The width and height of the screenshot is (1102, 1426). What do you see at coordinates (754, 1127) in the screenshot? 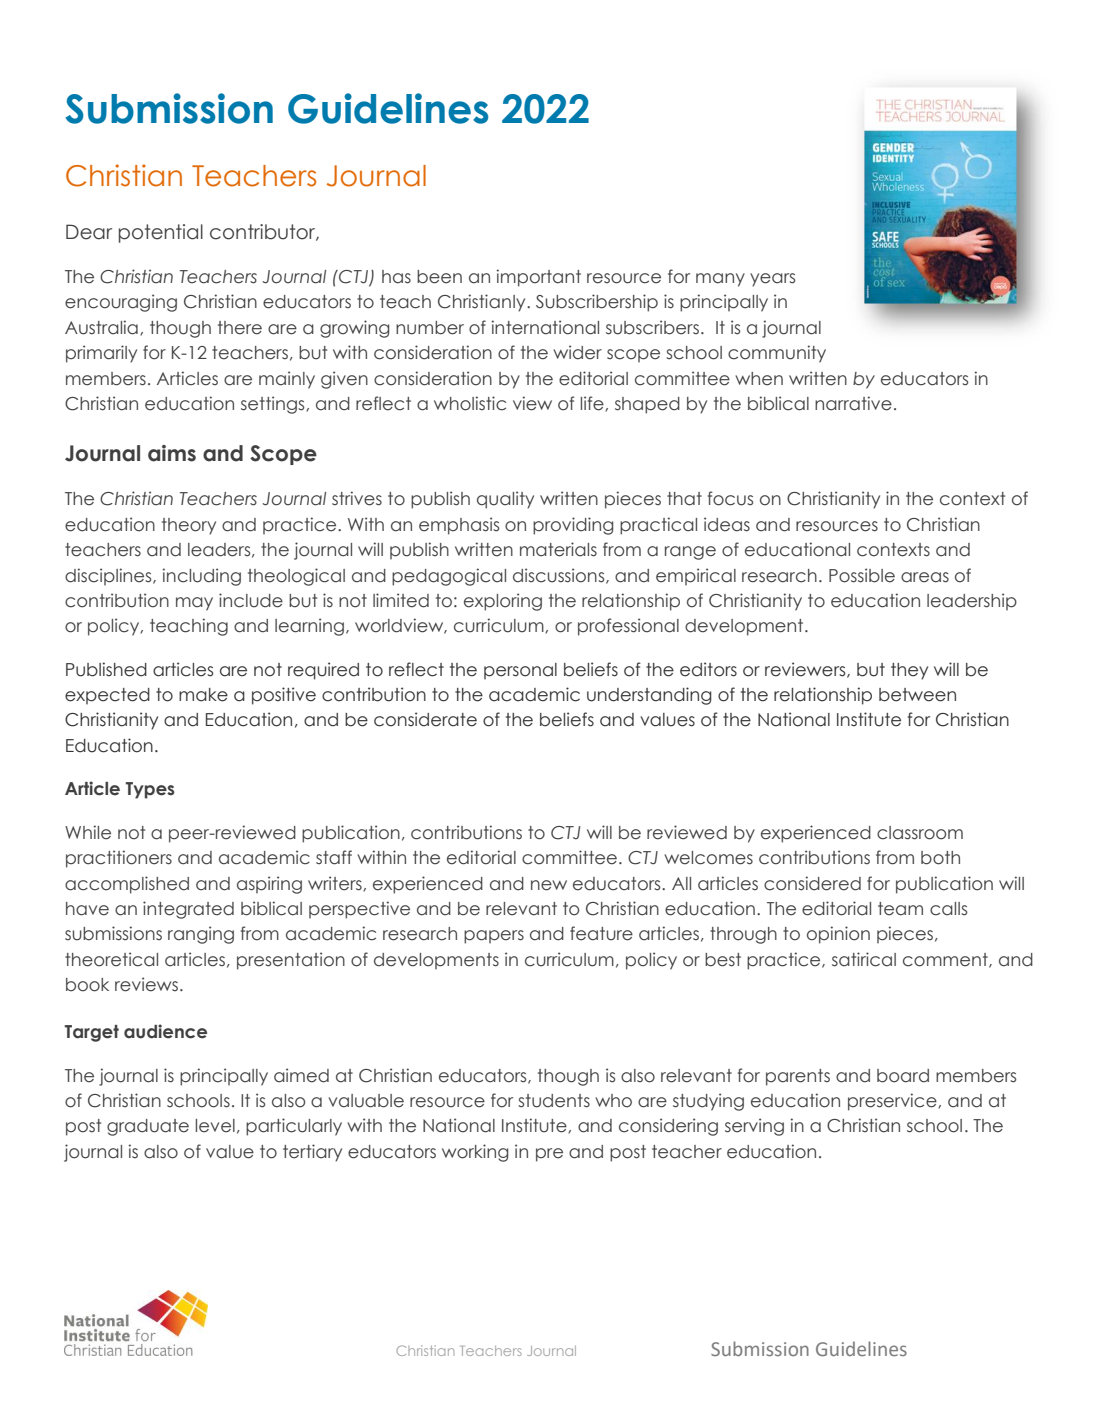
I see `serving` at bounding box center [754, 1127].
